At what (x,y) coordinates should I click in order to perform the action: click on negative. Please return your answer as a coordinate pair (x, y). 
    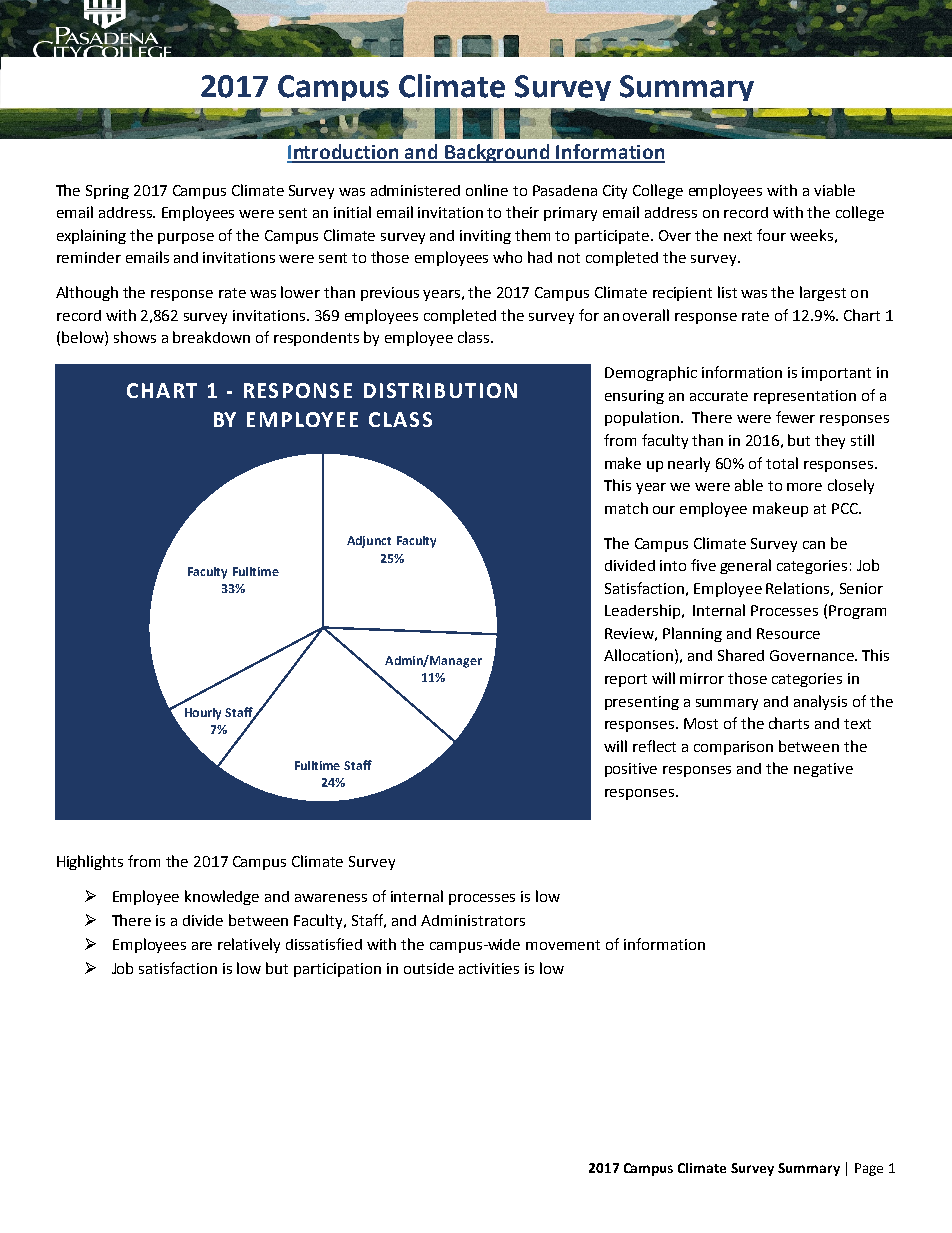
    Looking at the image, I should click on (823, 770).
